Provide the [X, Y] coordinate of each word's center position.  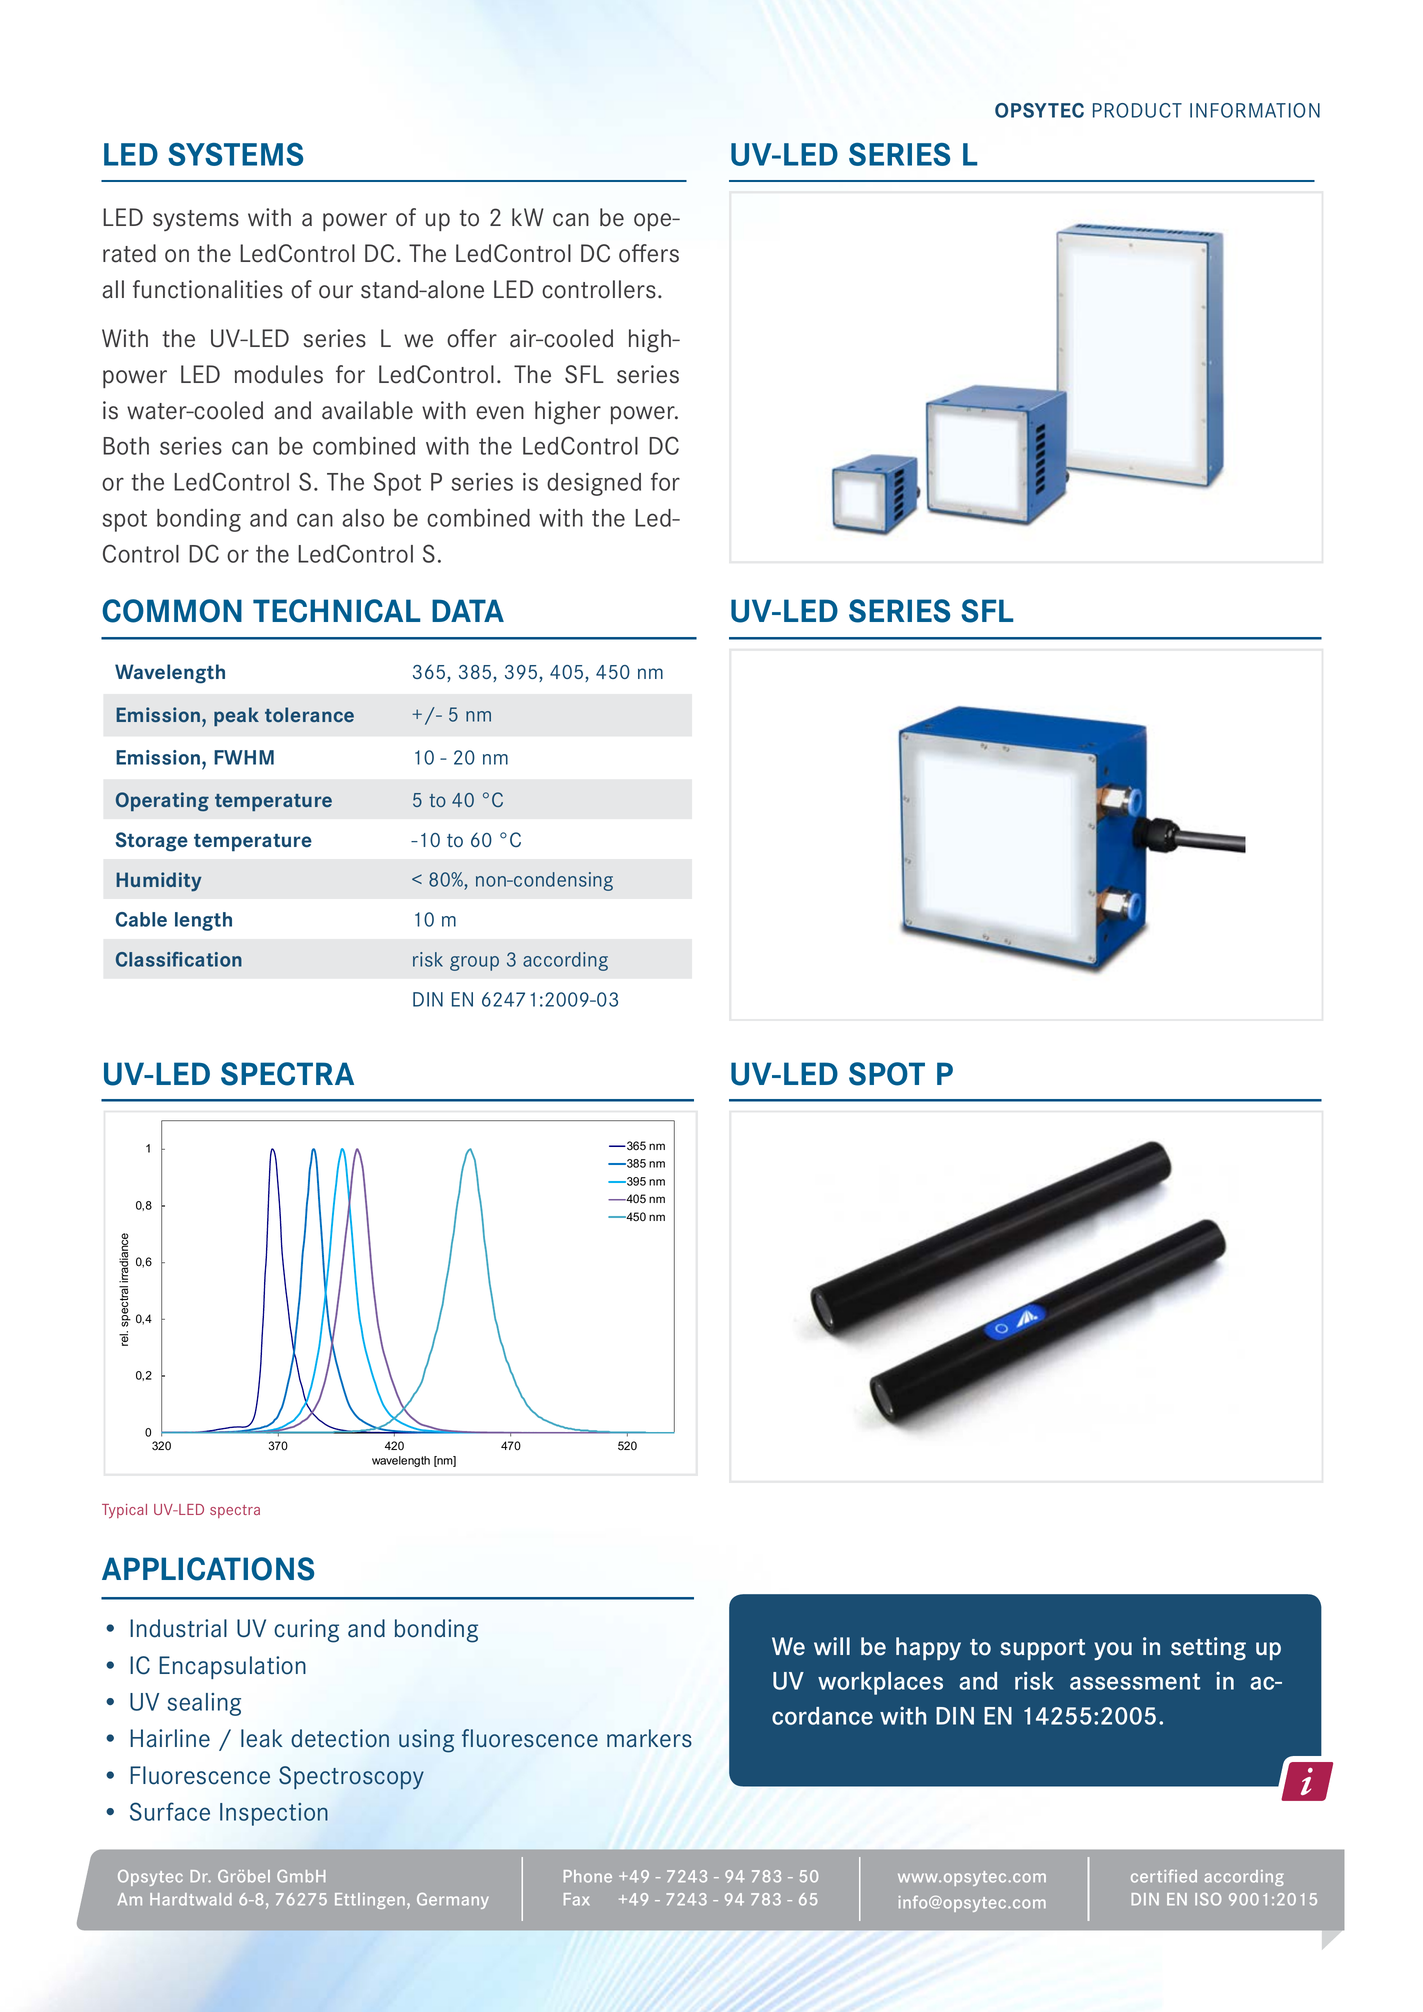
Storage [152, 842]
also [363, 518]
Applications [208, 1569]
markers [649, 1738]
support [1042, 1649]
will [832, 1646]
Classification [179, 959]
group [474, 963]
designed [594, 484]
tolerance [309, 714]
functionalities [208, 289]
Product [1137, 110]
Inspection [274, 1814]
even [500, 413]
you [1113, 1651]
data [468, 610]
